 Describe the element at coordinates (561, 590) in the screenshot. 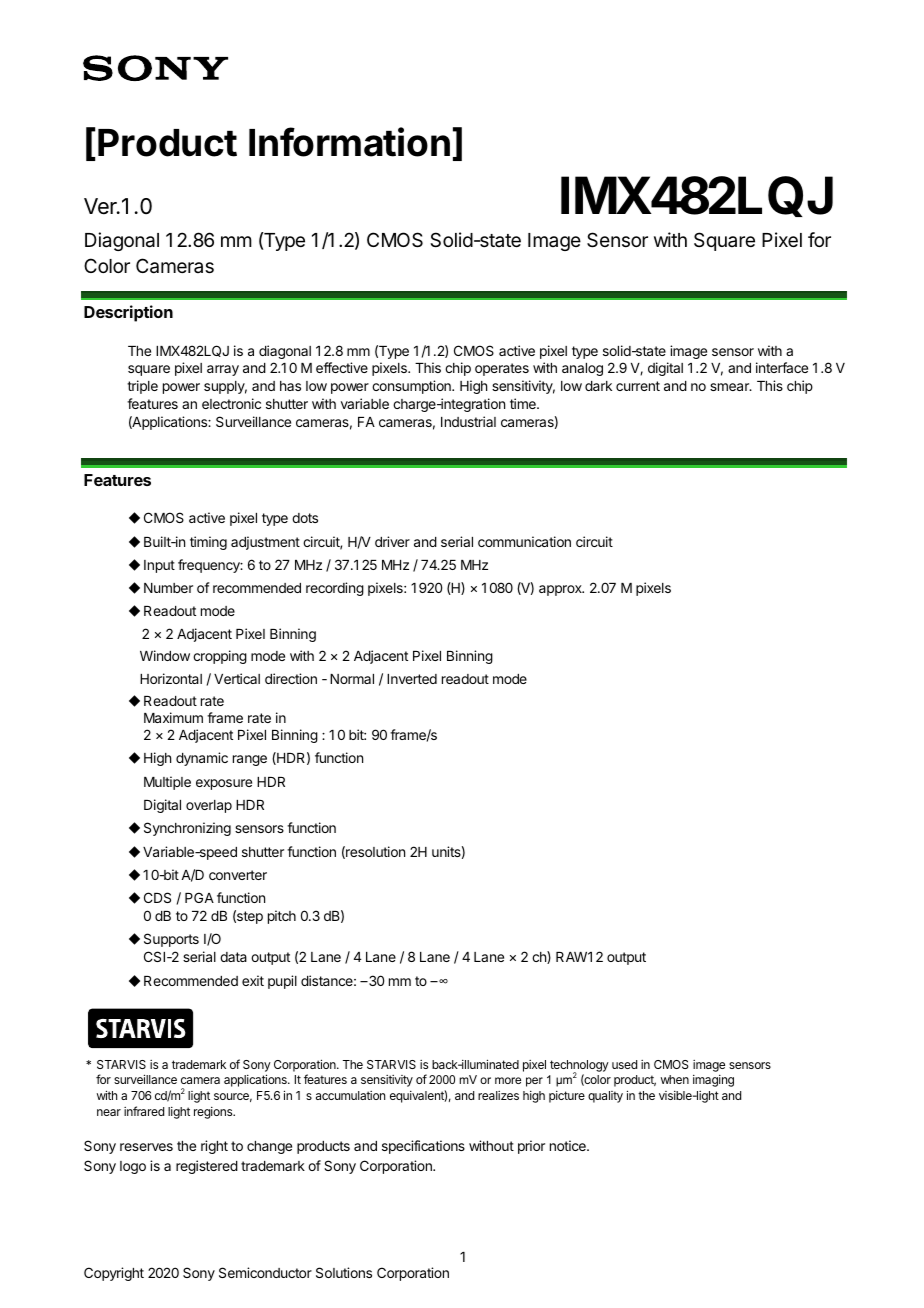

I see `approx` at that location.
